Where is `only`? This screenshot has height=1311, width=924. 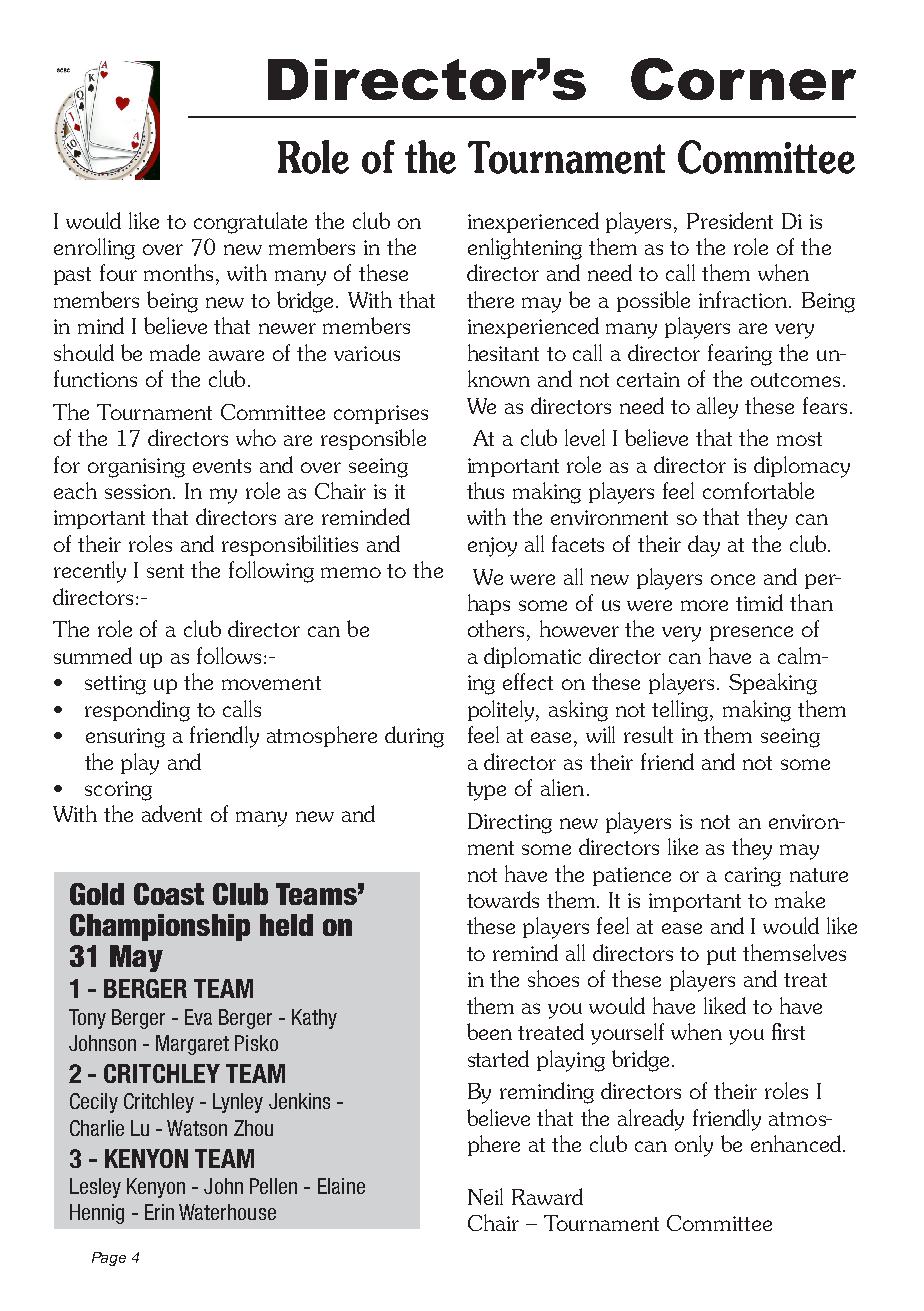
only is located at coordinates (694, 1146).
